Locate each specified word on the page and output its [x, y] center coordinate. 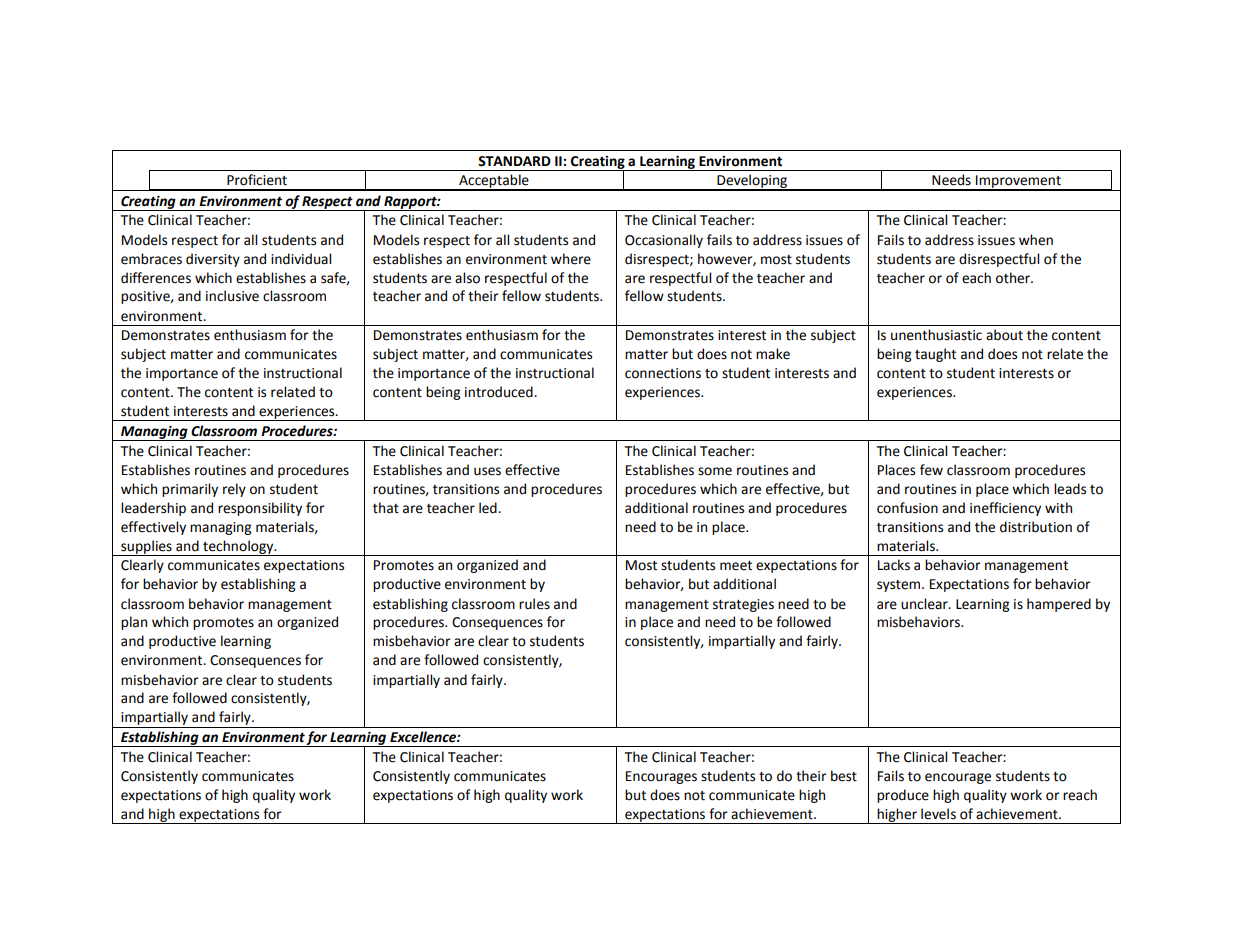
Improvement [1018, 183]
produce [903, 796]
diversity [213, 260]
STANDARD [514, 161]
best [844, 776]
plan [134, 623]
